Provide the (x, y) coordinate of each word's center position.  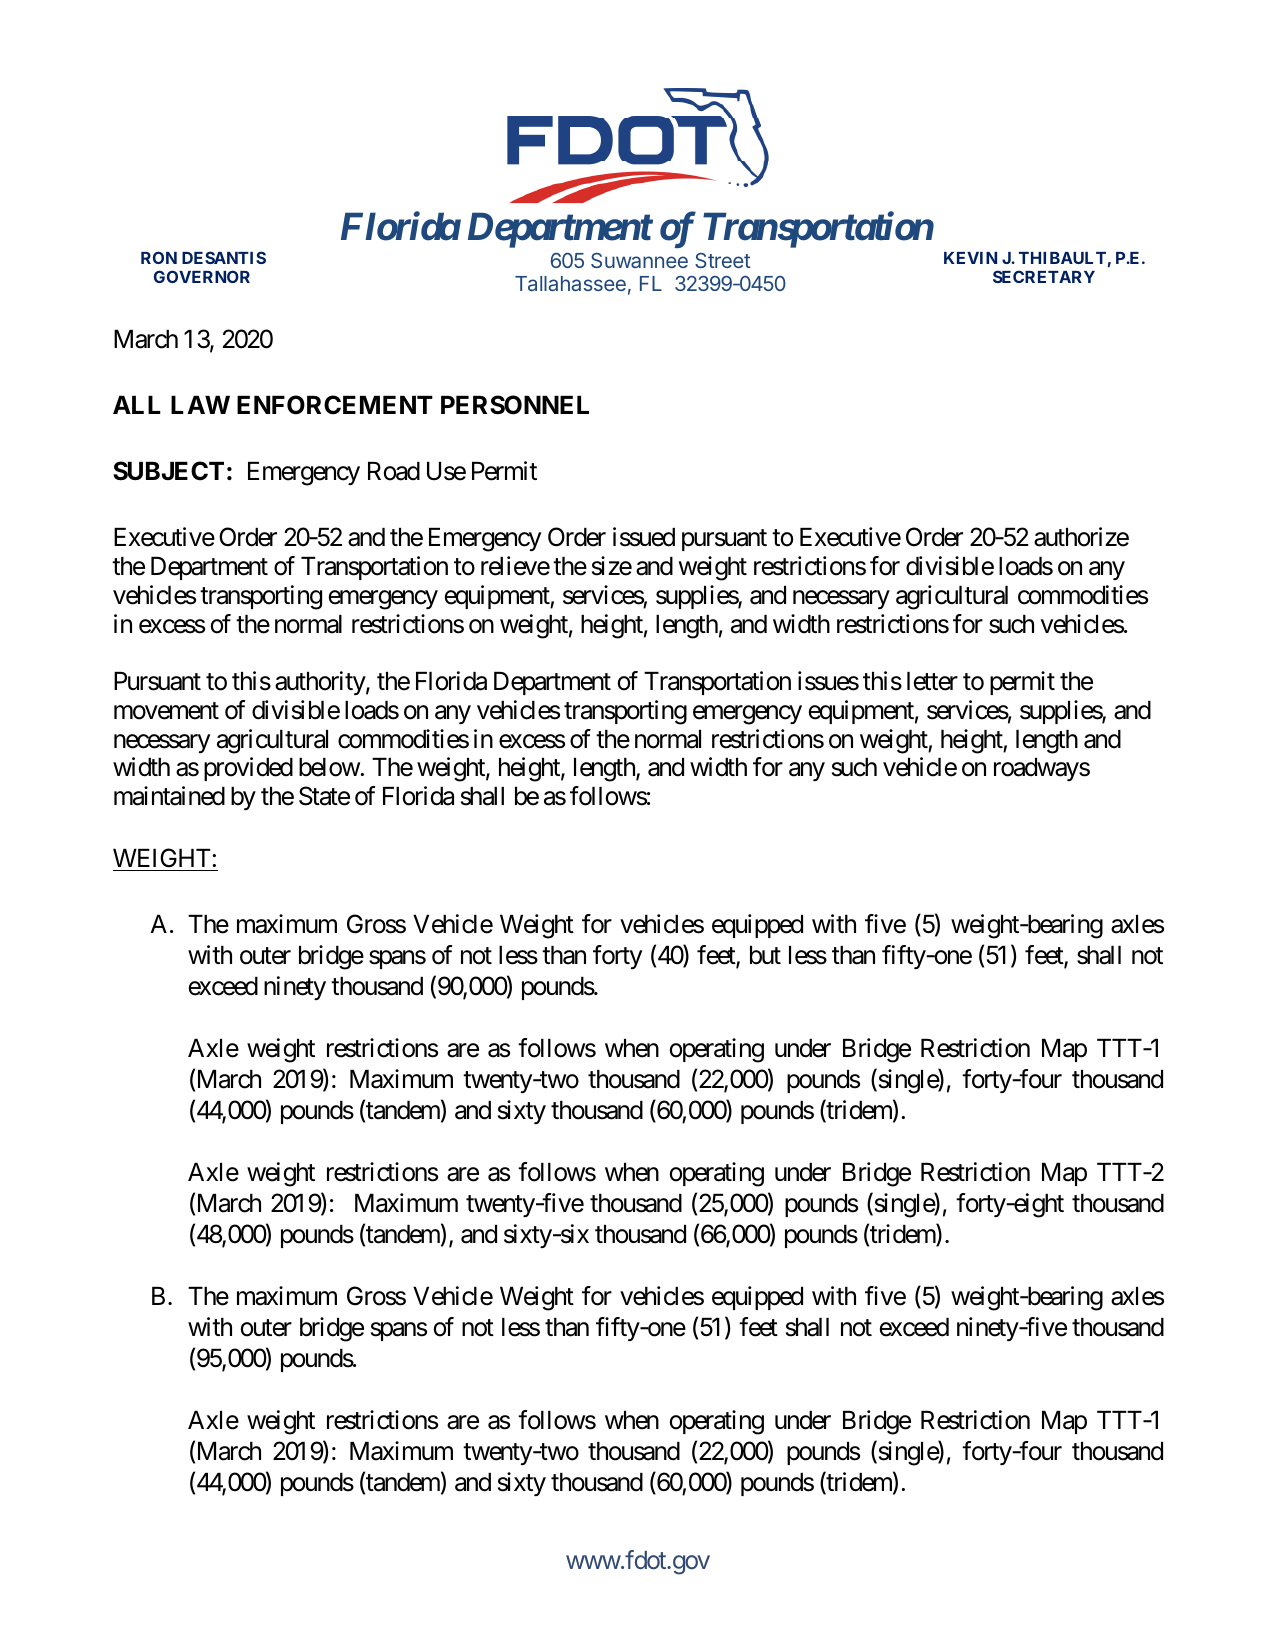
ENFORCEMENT (335, 405)
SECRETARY (1044, 276)
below (330, 767)
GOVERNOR (202, 276)
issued (644, 537)
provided (248, 769)
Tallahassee (570, 283)
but (765, 955)
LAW (200, 405)
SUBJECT (168, 471)
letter (932, 681)
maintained (169, 796)
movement (166, 711)
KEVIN (970, 258)
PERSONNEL (515, 405)
